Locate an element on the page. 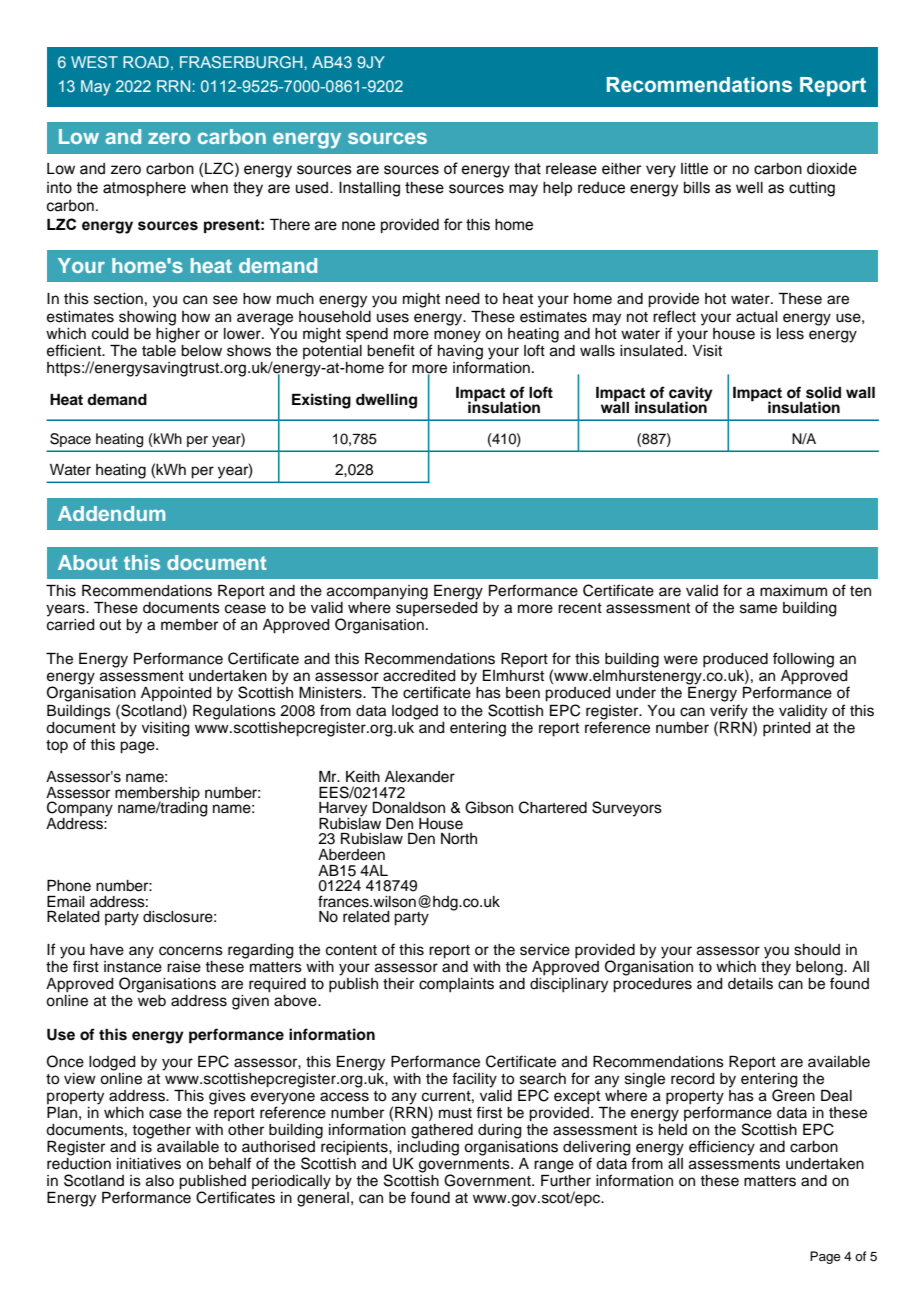 The width and height of the page is (924, 1308). initiatives is located at coordinates (149, 1164).
